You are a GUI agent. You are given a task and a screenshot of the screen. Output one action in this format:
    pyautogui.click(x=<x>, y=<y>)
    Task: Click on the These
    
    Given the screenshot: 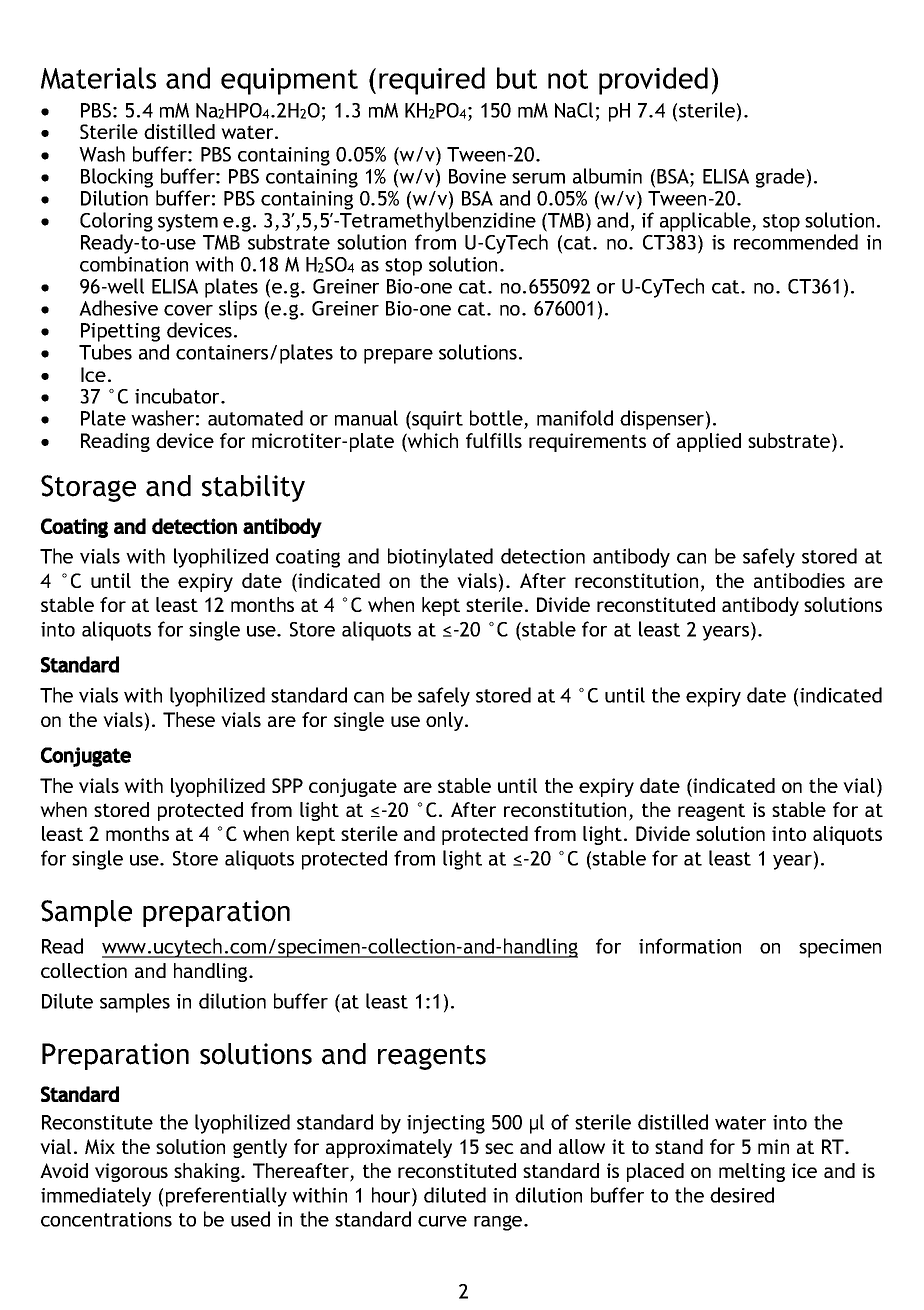 What is the action you would take?
    pyautogui.click(x=189, y=719)
